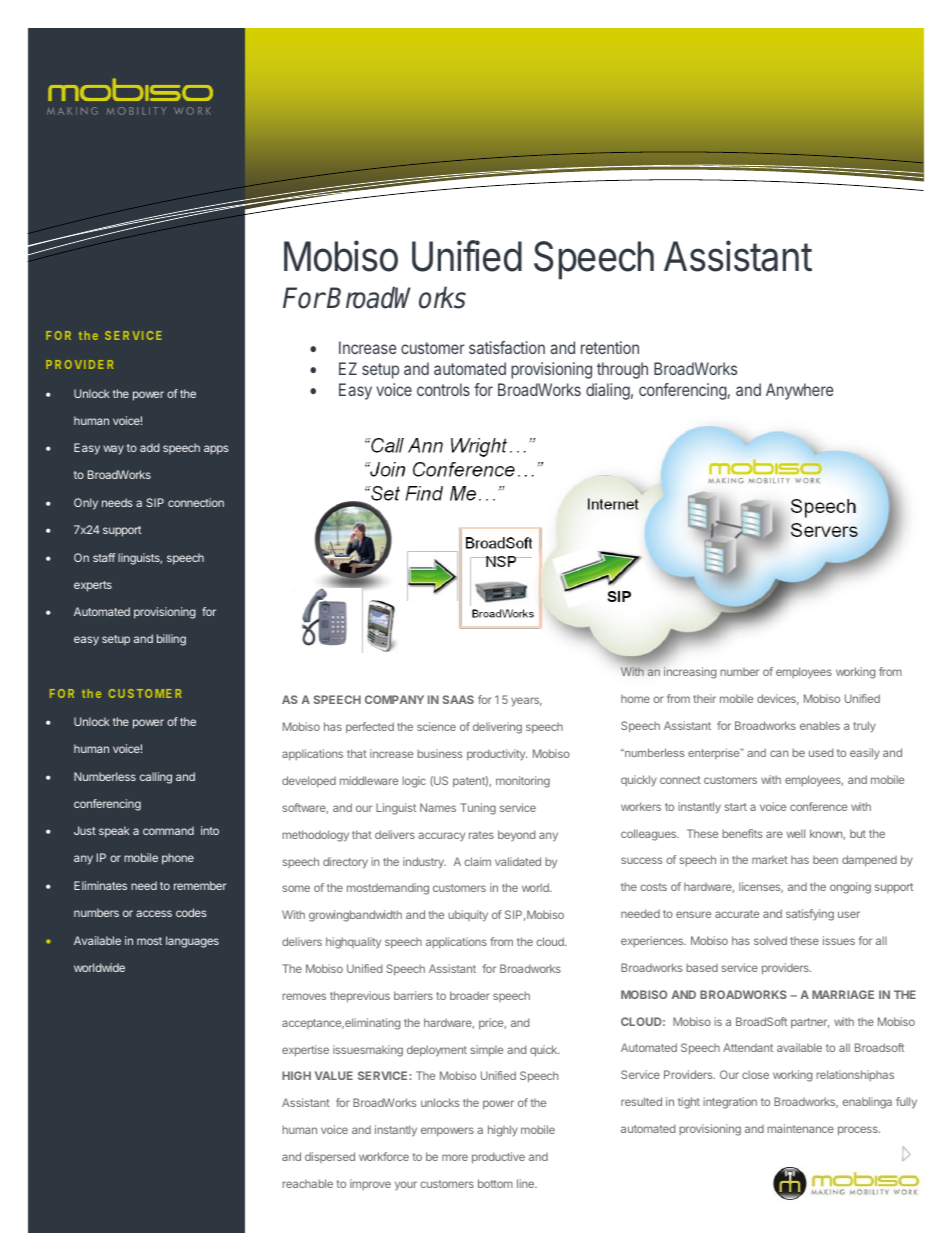  Describe the element at coordinates (810, 915) in the screenshot. I see `satisfying` at that location.
